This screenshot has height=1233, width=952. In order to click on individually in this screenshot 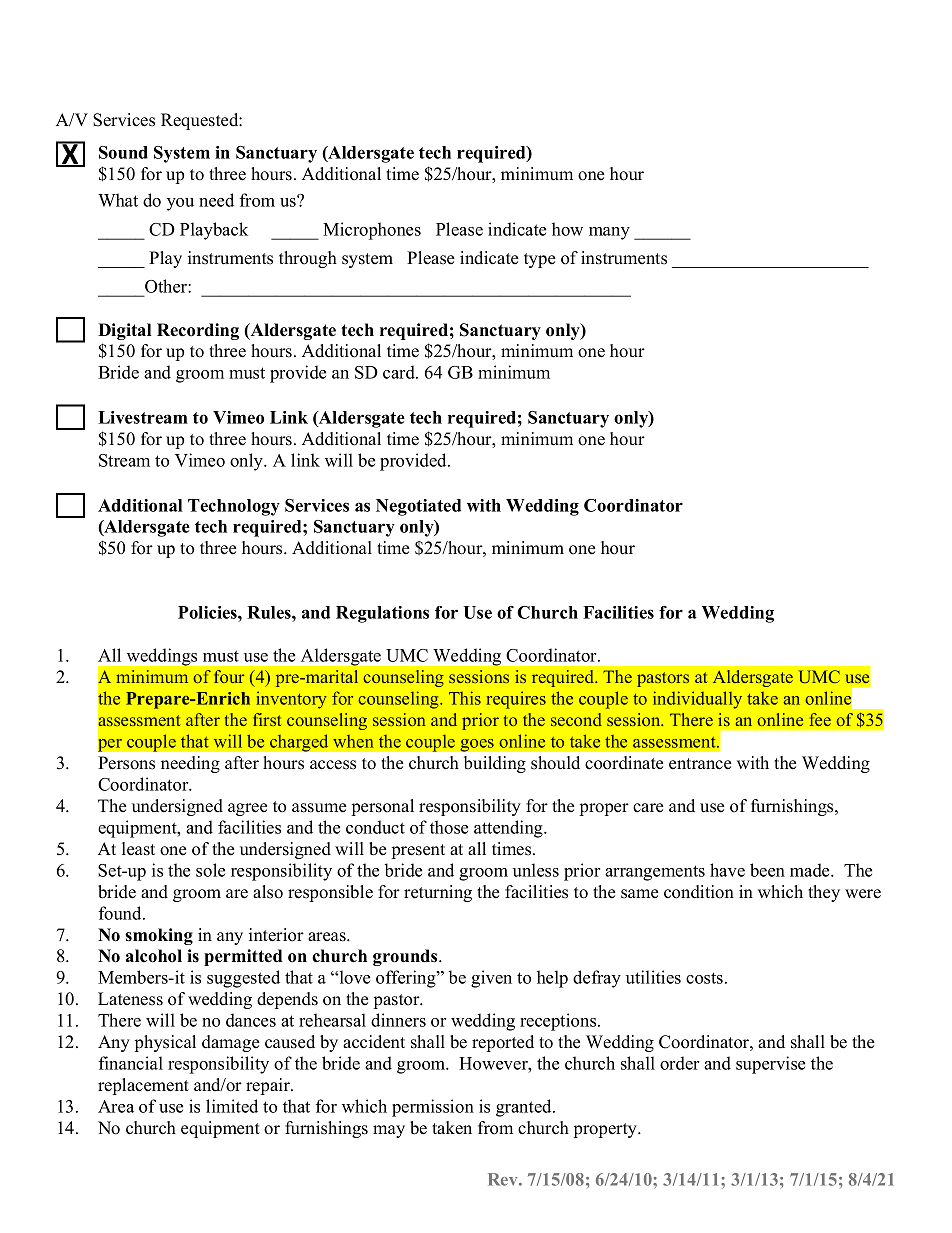, I will do `click(697, 700)`.
